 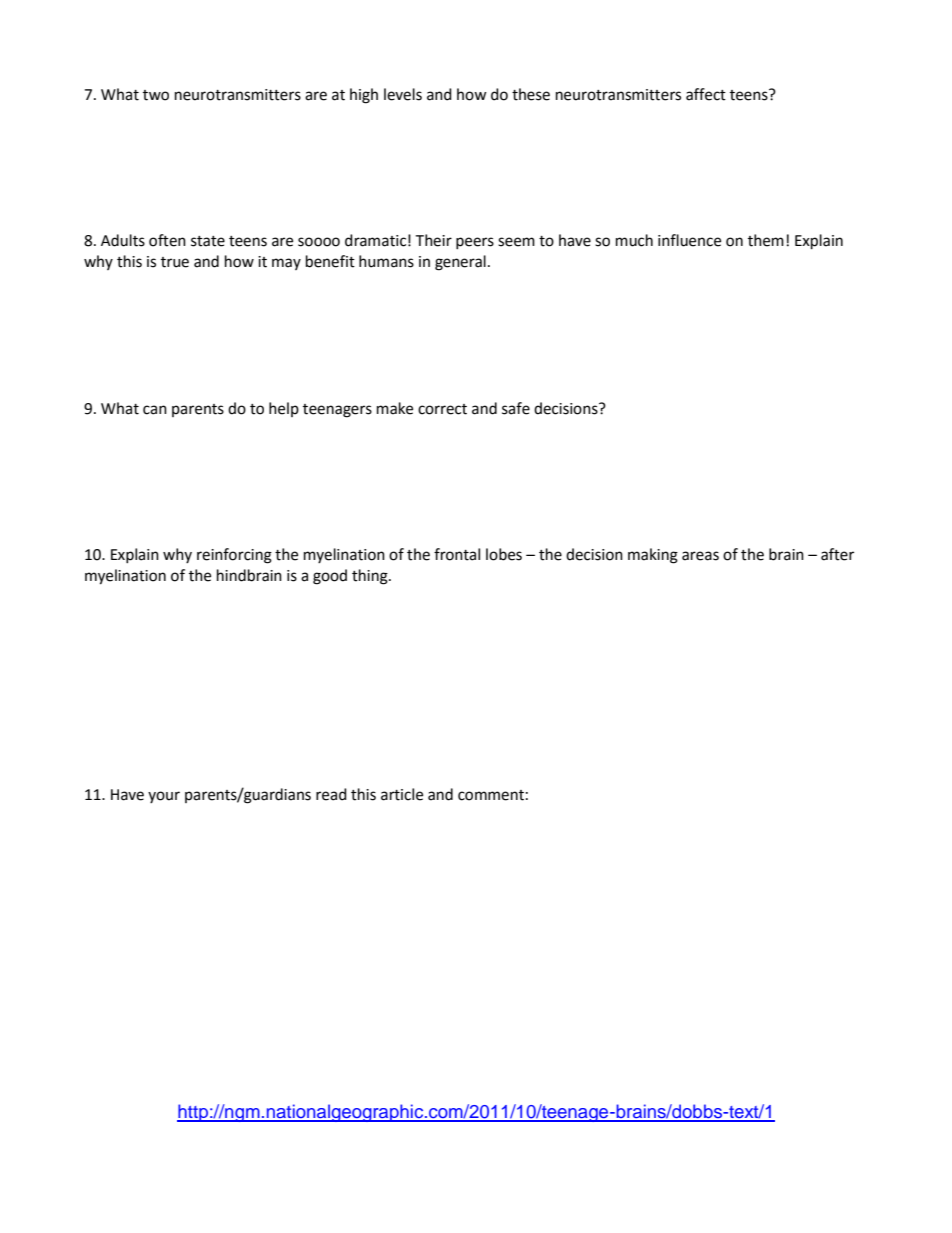 What do you see at coordinates (442, 409) in the image?
I see `correct` at bounding box center [442, 409].
